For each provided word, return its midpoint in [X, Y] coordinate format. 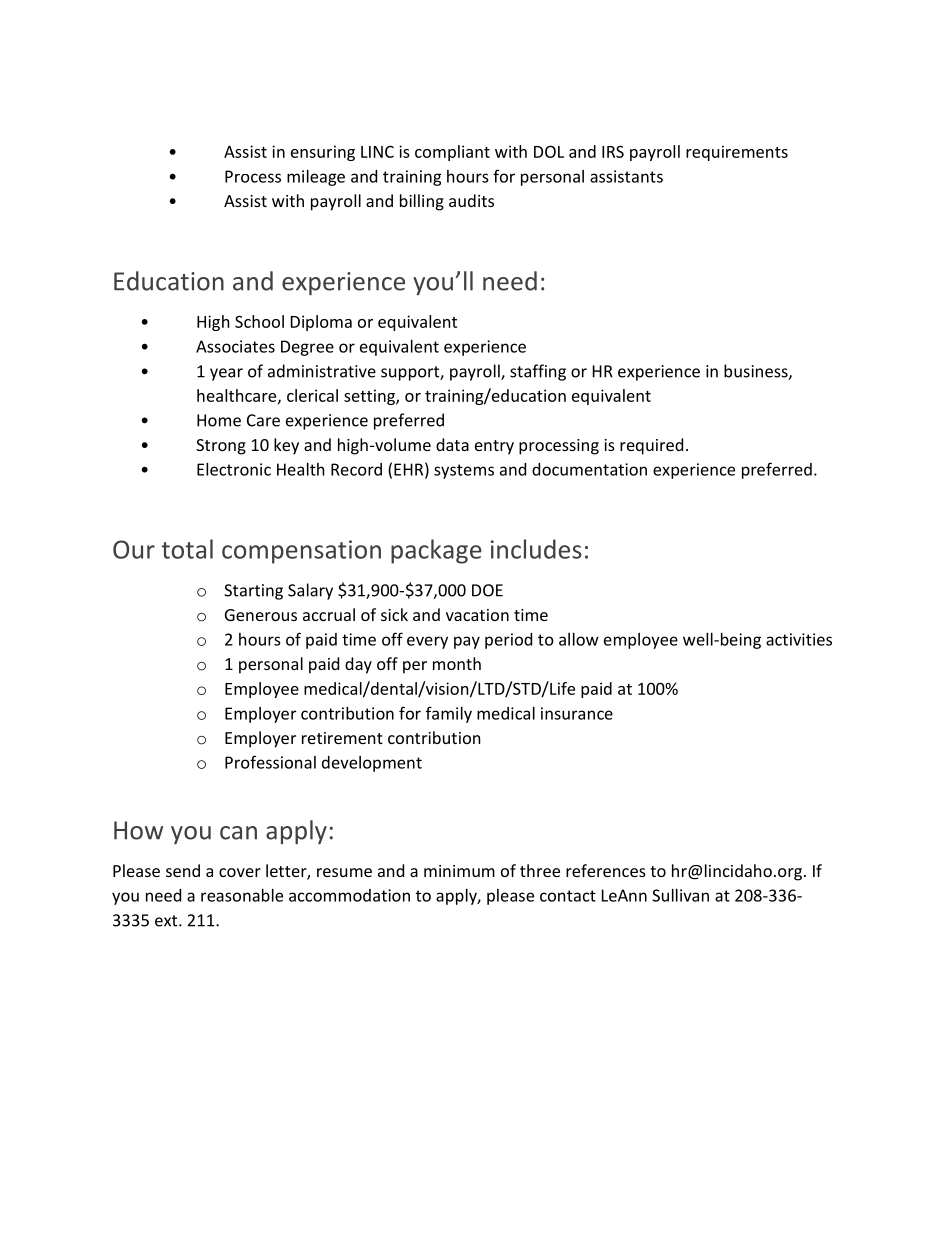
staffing [538, 372]
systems [464, 471]
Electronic [234, 469]
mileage [316, 178]
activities [799, 639]
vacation [477, 615]
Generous [261, 615]
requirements [737, 153]
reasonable [242, 895]
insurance [577, 713]
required [651, 446]
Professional [270, 762]
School [259, 321]
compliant [452, 153]
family [449, 714]
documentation [589, 469]
